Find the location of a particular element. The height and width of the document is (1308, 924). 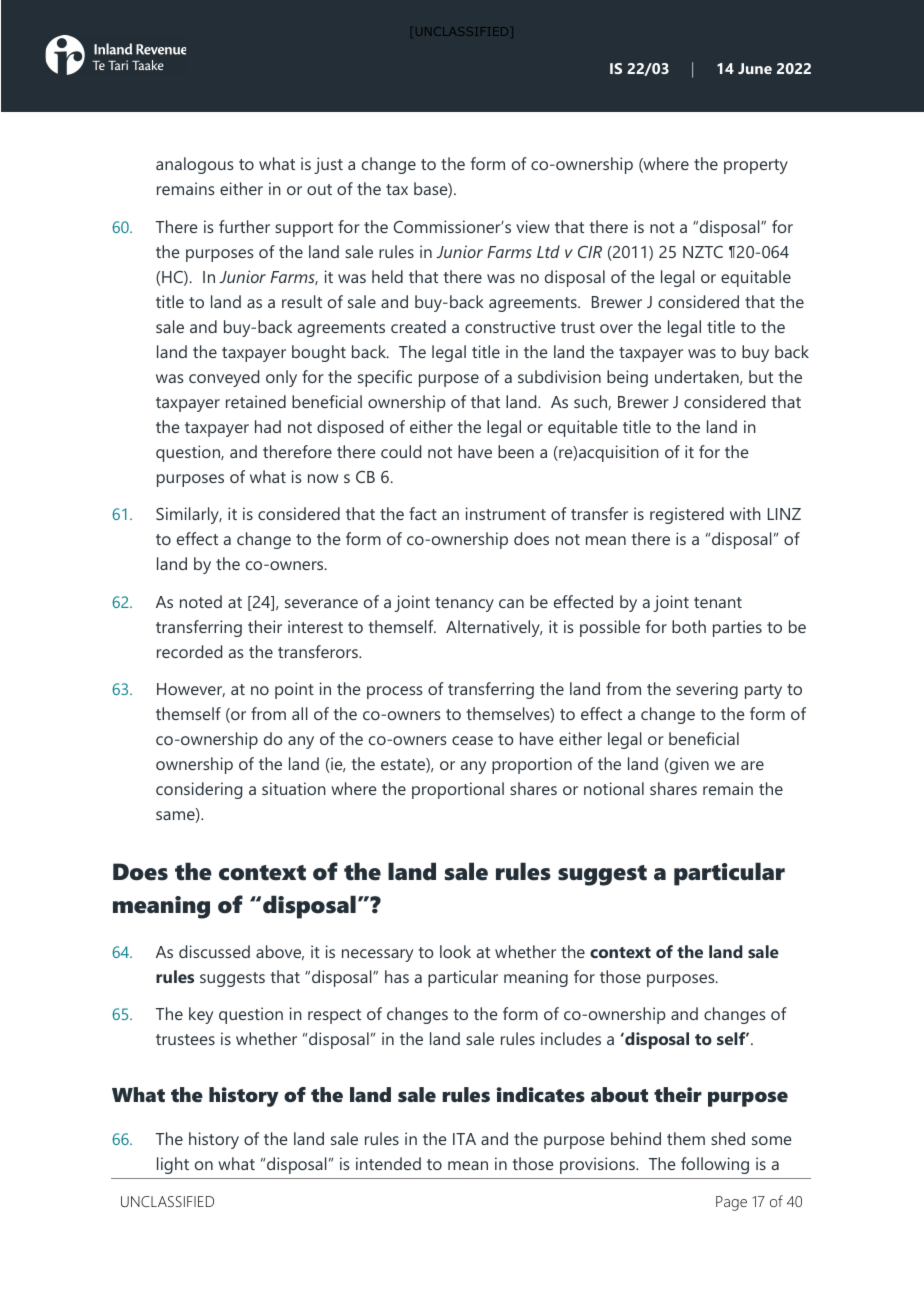

intended is located at coordinates (388, 1163).
